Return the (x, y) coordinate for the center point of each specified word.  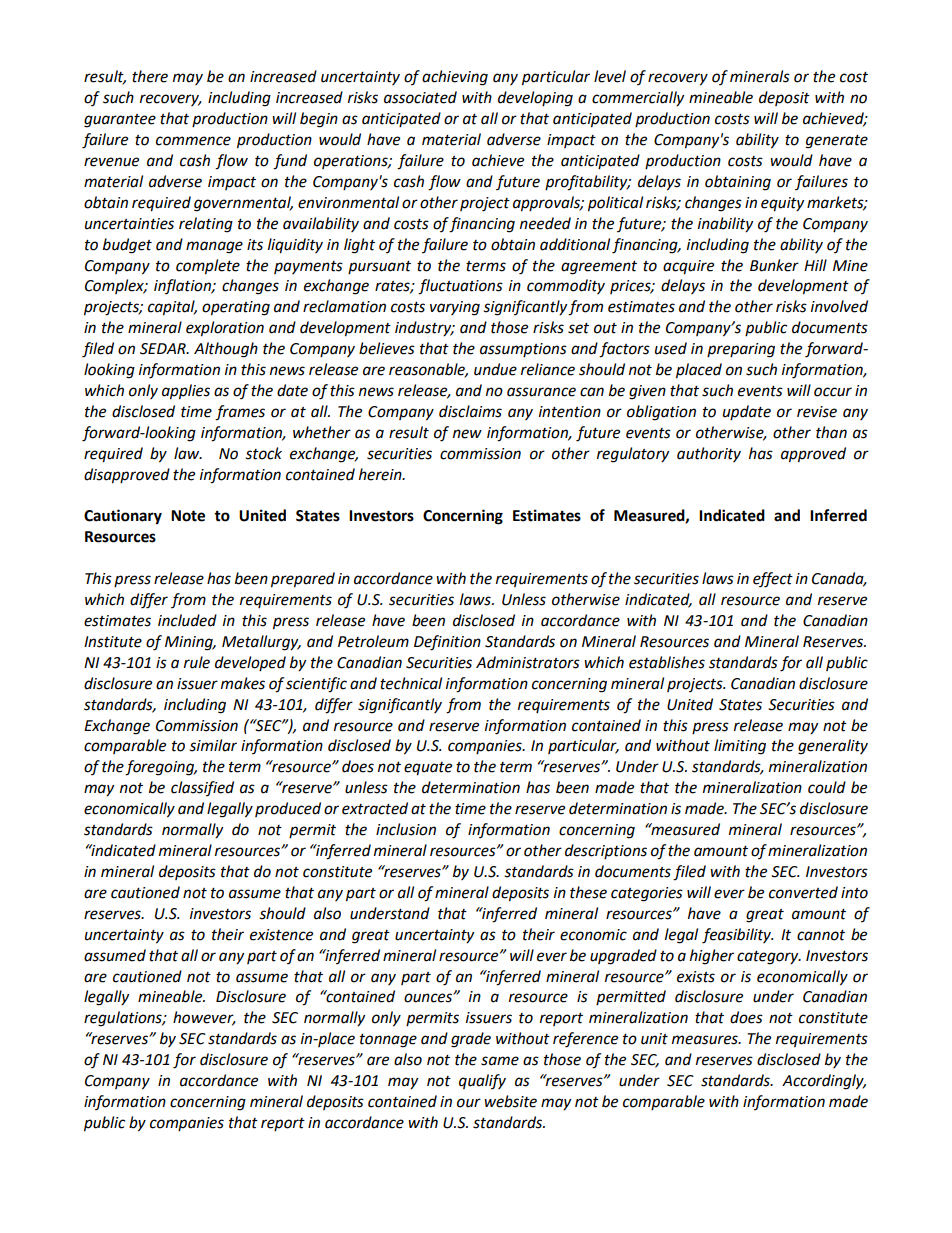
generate (837, 142)
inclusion (406, 829)
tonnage (388, 1041)
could (827, 787)
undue (495, 369)
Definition (447, 643)
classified (202, 788)
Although (226, 350)
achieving (455, 78)
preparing (741, 350)
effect (773, 580)
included (187, 620)
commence (193, 141)
